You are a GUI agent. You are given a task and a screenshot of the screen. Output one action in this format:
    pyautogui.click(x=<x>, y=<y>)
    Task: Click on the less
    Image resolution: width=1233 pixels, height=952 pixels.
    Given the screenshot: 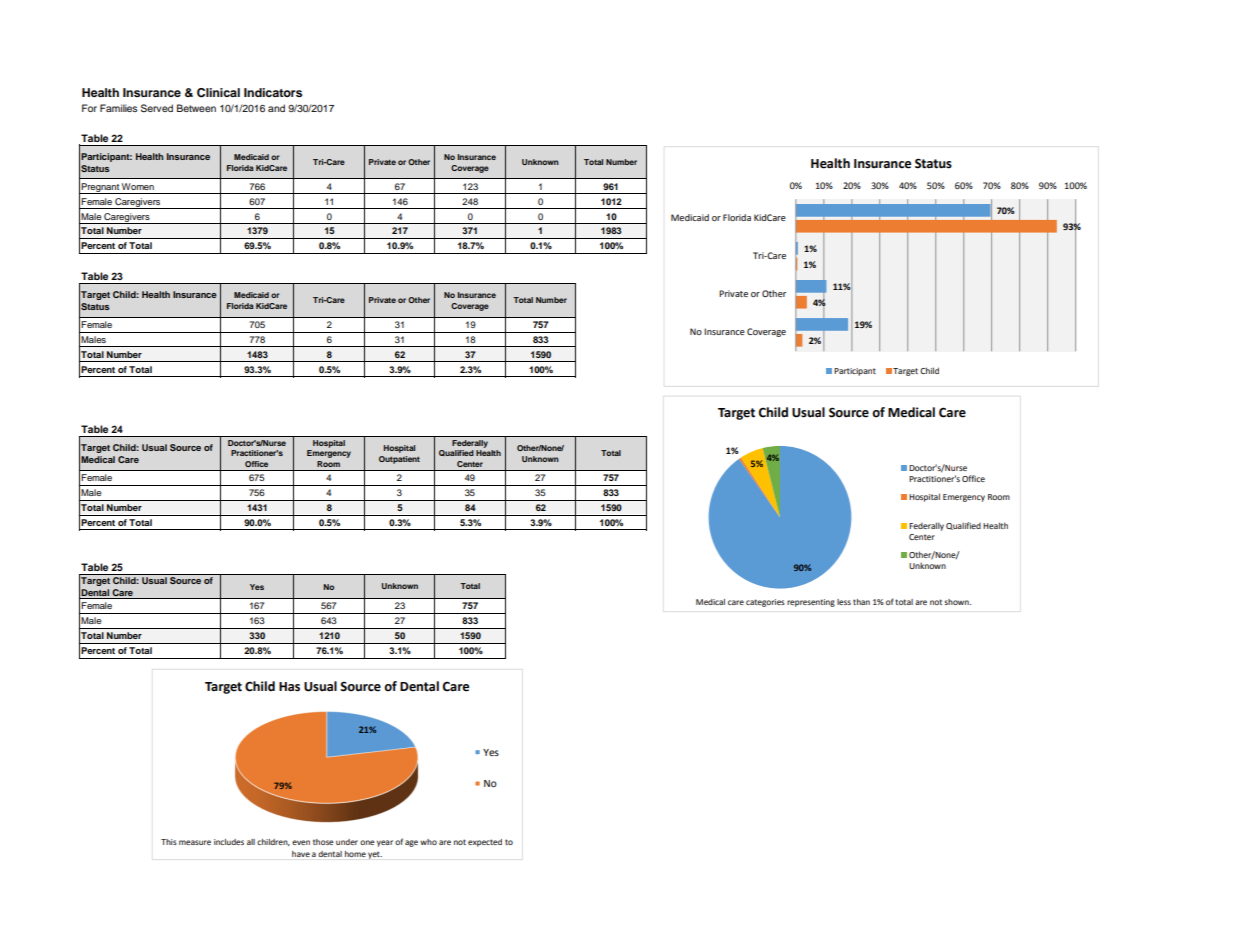 What is the action you would take?
    pyautogui.click(x=844, y=602)
